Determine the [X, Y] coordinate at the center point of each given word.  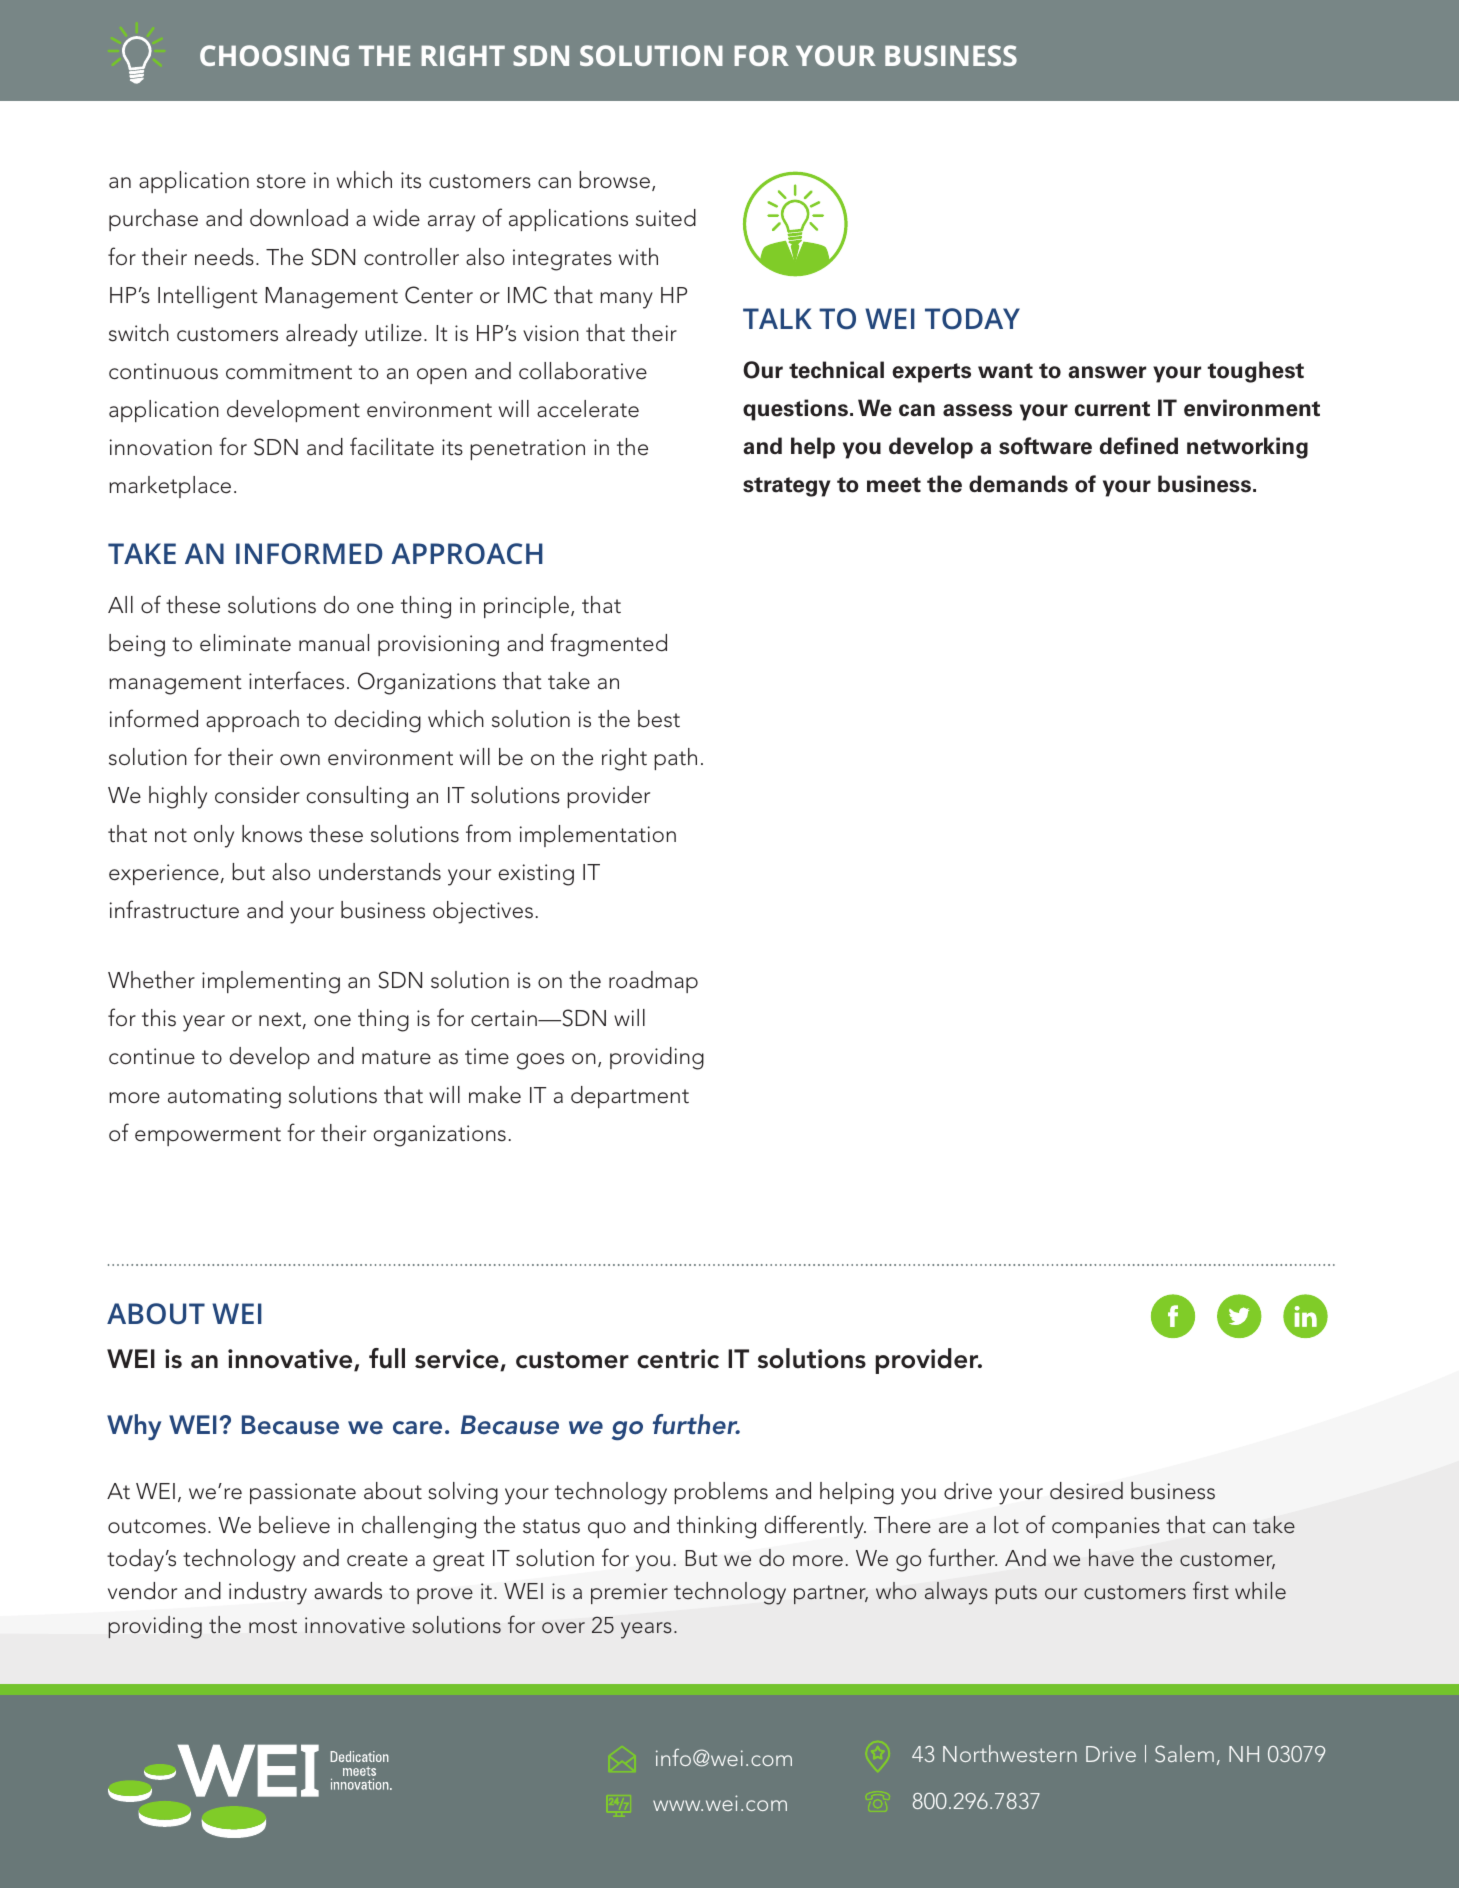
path [675, 759]
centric [678, 1359]
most [273, 1626]
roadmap [653, 982]
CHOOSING [274, 55]
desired [1086, 1491]
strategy [787, 487]
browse [614, 180]
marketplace [170, 487]
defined [1139, 446]
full [387, 1358]
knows [272, 834]
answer [1107, 372]
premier [629, 1593]
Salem [1184, 1753]
